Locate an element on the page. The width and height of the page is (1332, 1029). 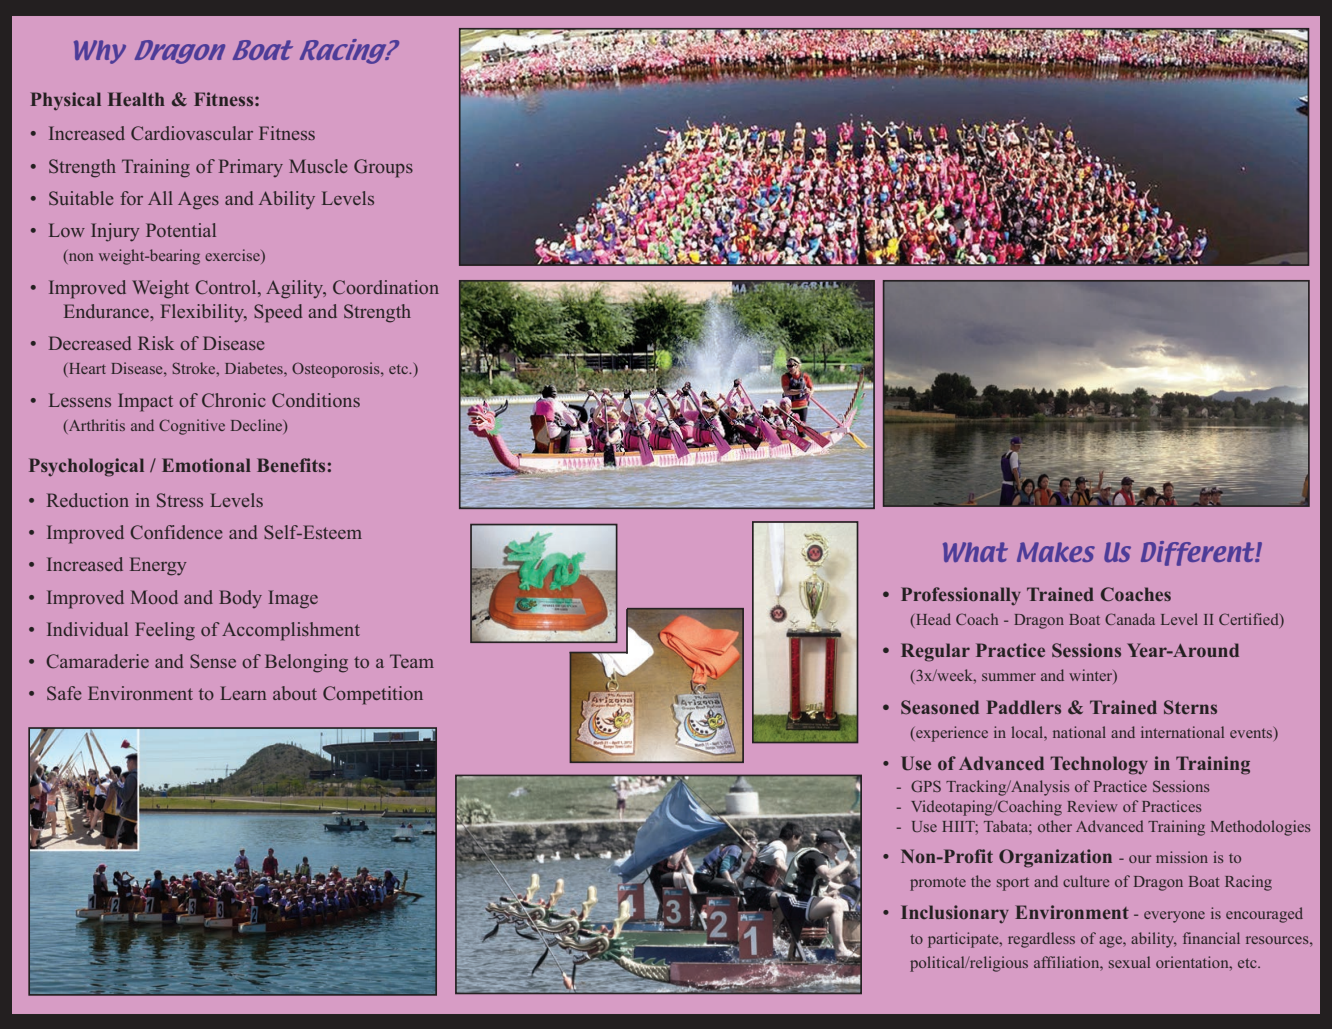
Health is located at coordinates (136, 99).
